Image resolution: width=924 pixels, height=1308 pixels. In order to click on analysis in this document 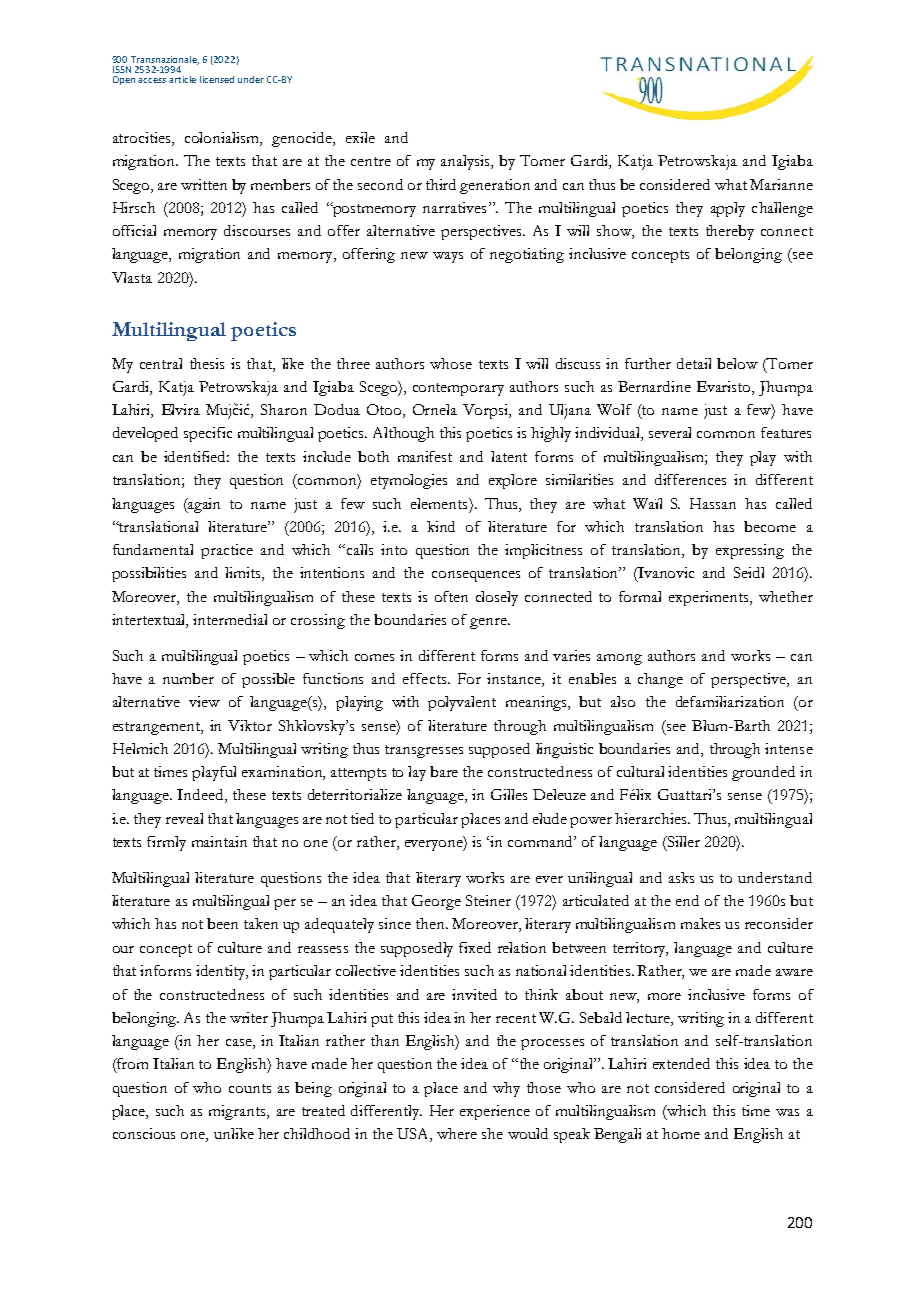, I will do `click(467, 162)`.
